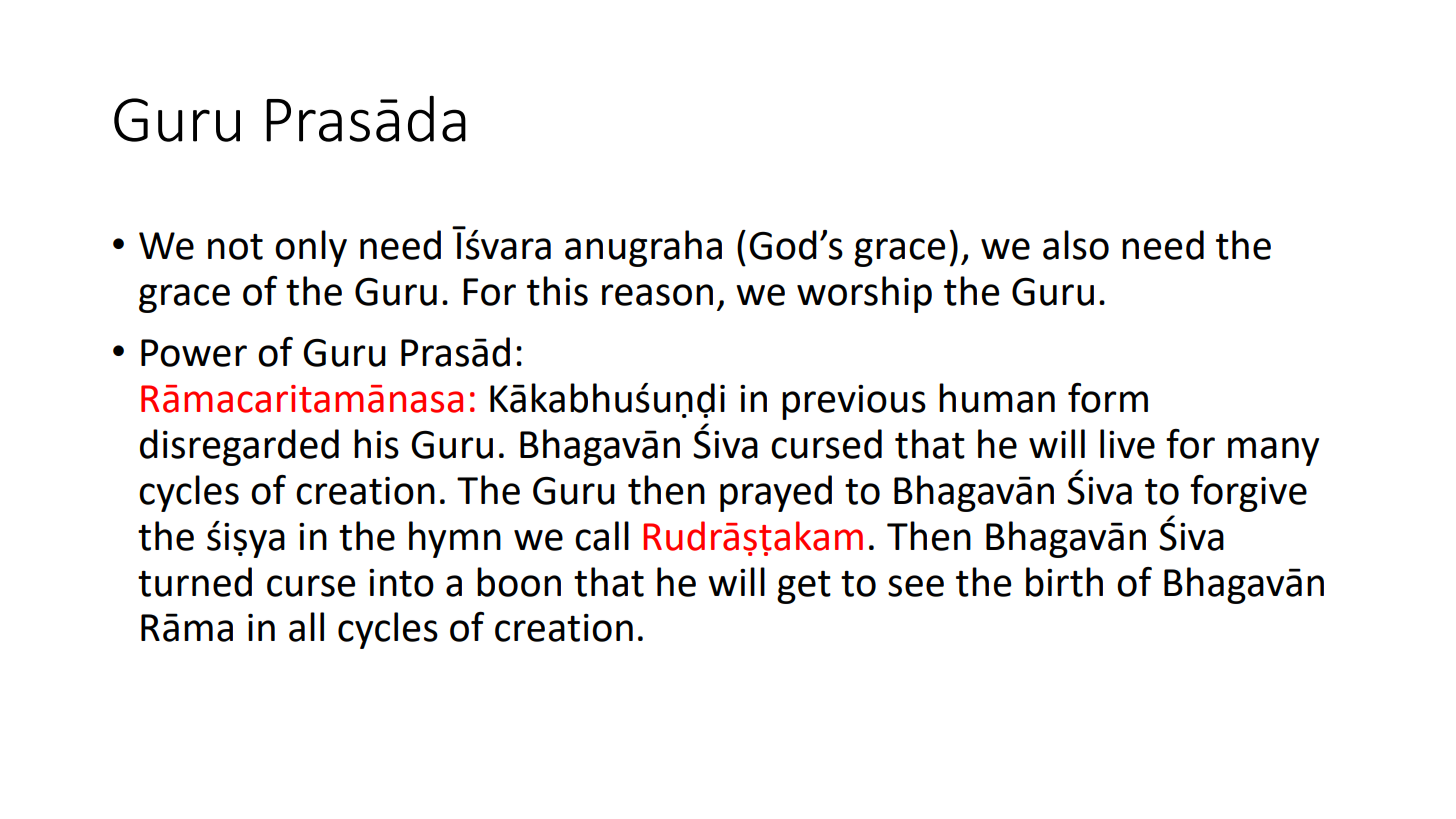  Describe the element at coordinates (1076, 245) in the screenshot. I see `also` at that location.
